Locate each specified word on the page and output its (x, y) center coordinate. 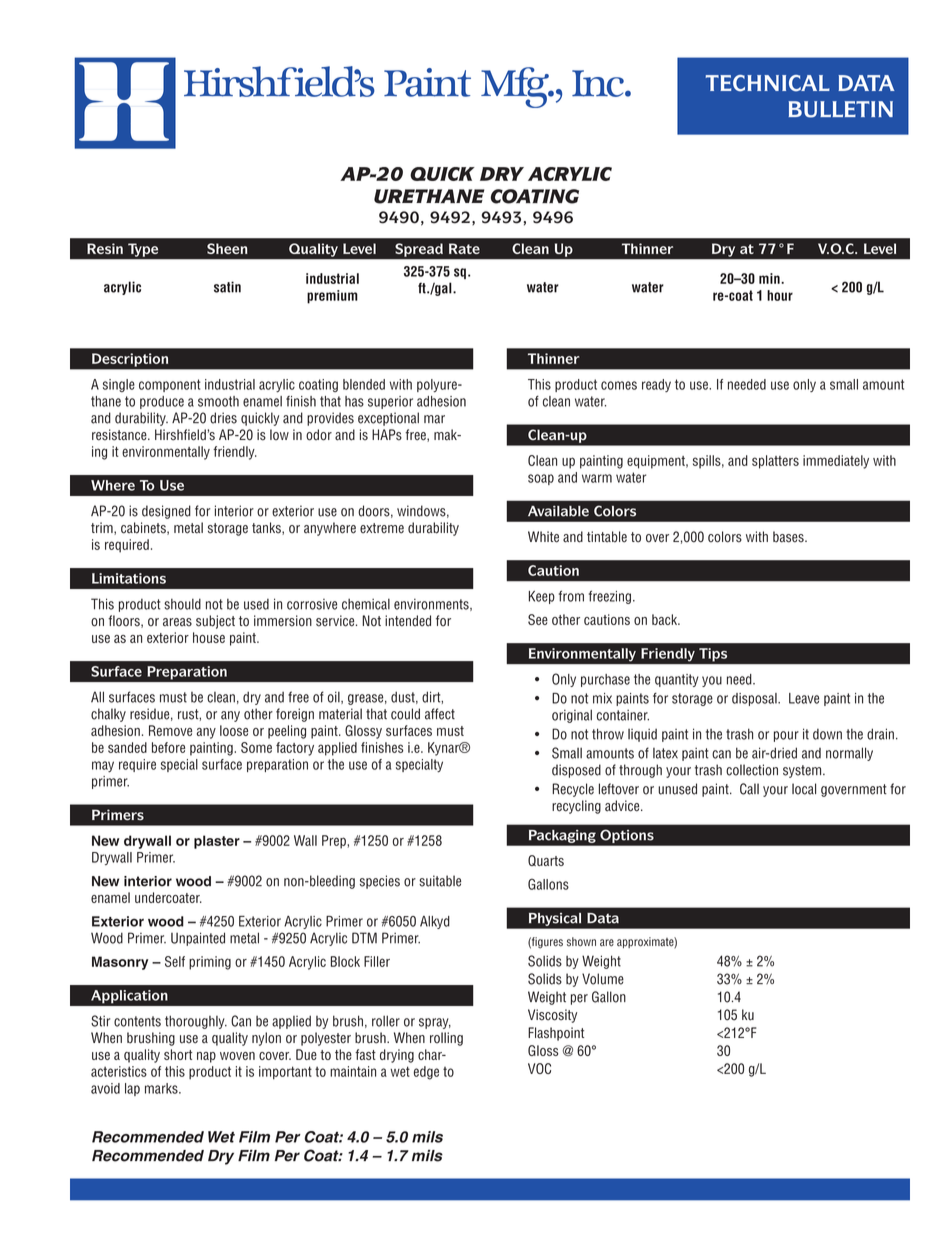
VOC (539, 1068)
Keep (542, 597)
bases (789, 537)
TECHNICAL (768, 83)
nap (206, 1057)
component (170, 385)
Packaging (563, 836)
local (804, 789)
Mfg (516, 87)
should (182, 604)
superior (390, 402)
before (168, 747)
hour (780, 295)
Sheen (227, 248)
